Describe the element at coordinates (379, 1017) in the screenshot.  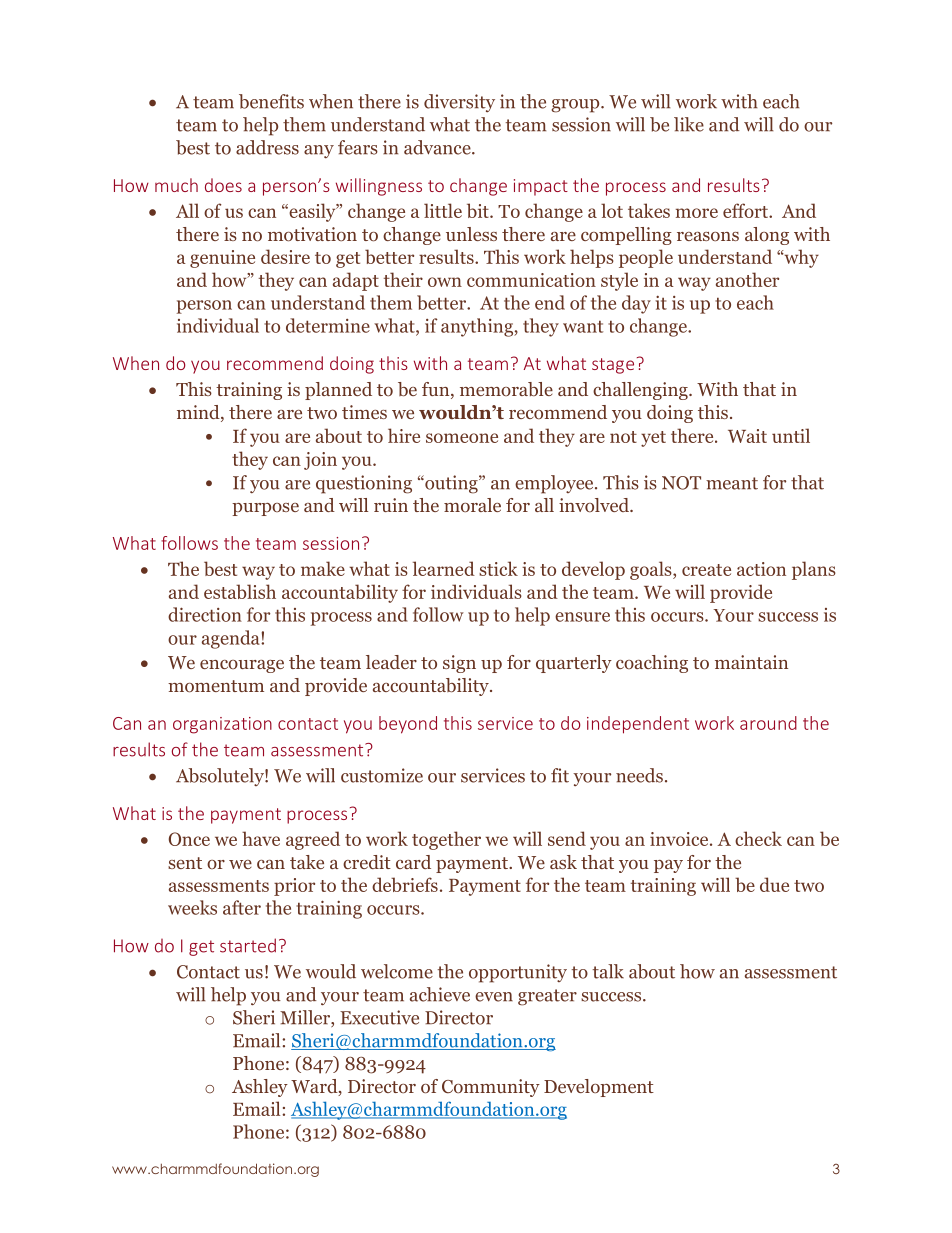
I see `Executive` at that location.
